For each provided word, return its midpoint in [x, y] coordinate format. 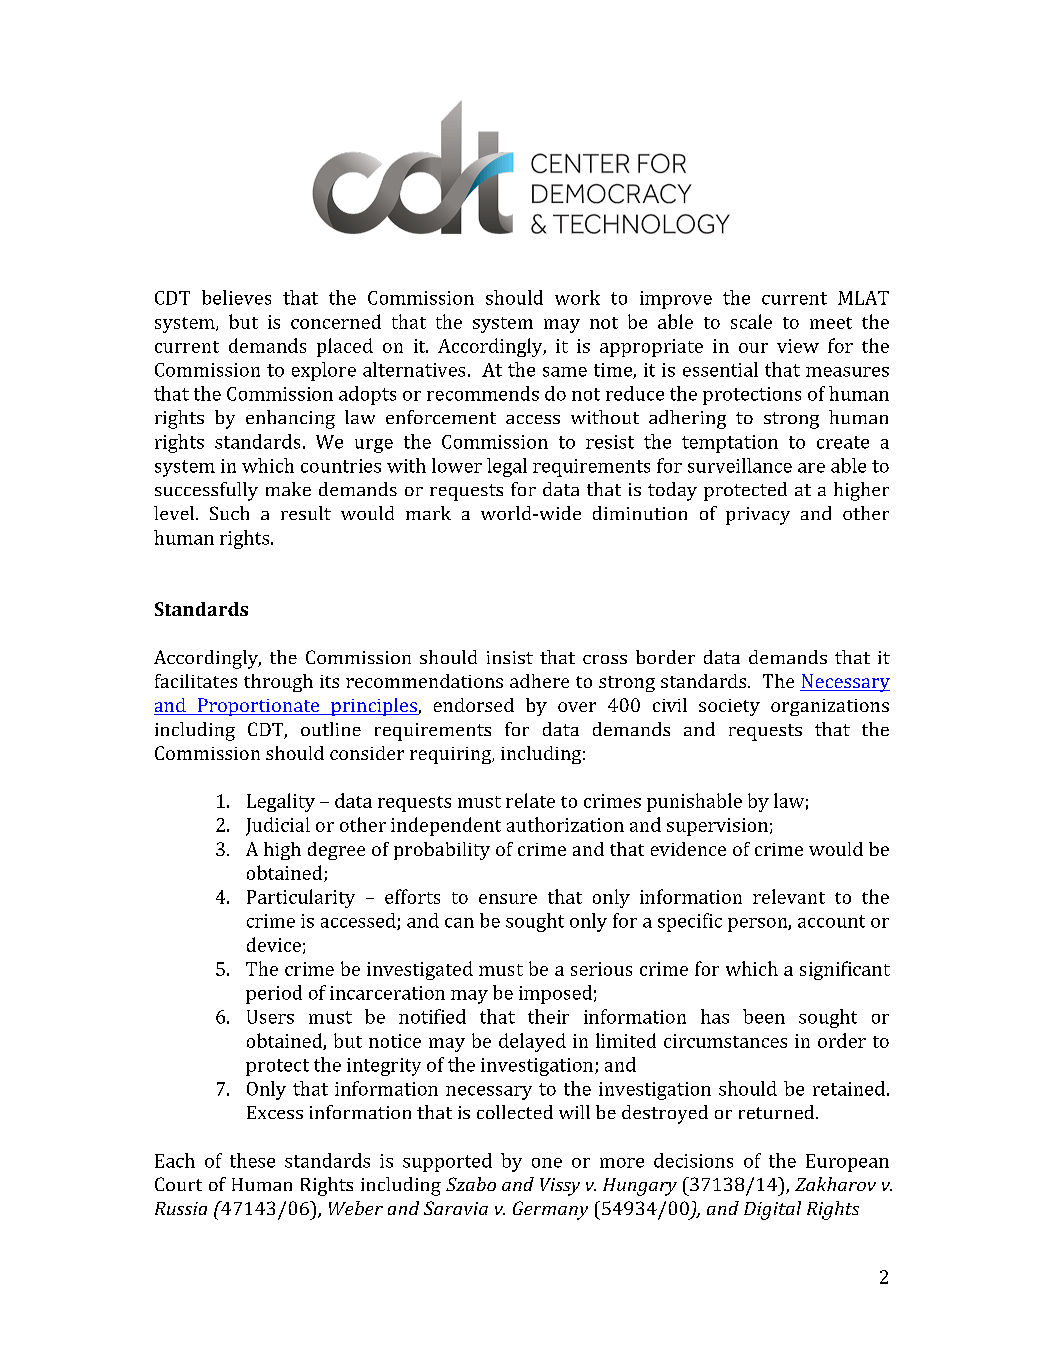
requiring [452, 755]
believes [236, 297]
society [729, 707]
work [577, 297]
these [252, 1160]
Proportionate [259, 707]
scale [751, 321]
